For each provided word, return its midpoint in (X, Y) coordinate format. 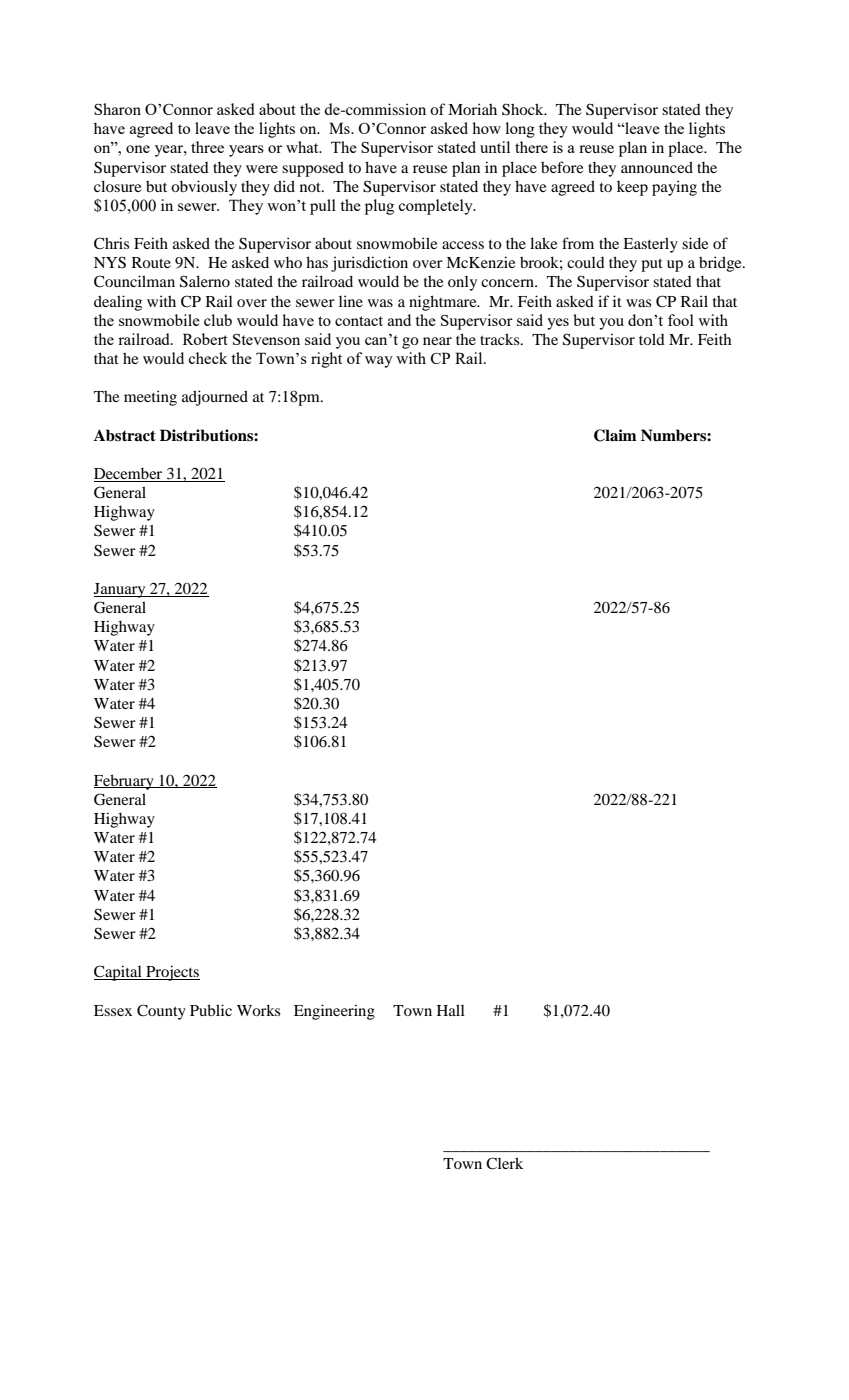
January (121, 590)
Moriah (472, 109)
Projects (172, 973)
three (207, 147)
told (652, 339)
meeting (150, 398)
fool (681, 320)
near (437, 341)
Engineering (334, 1012)
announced (657, 167)
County (161, 1012)
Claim (615, 435)
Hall (451, 1010)
